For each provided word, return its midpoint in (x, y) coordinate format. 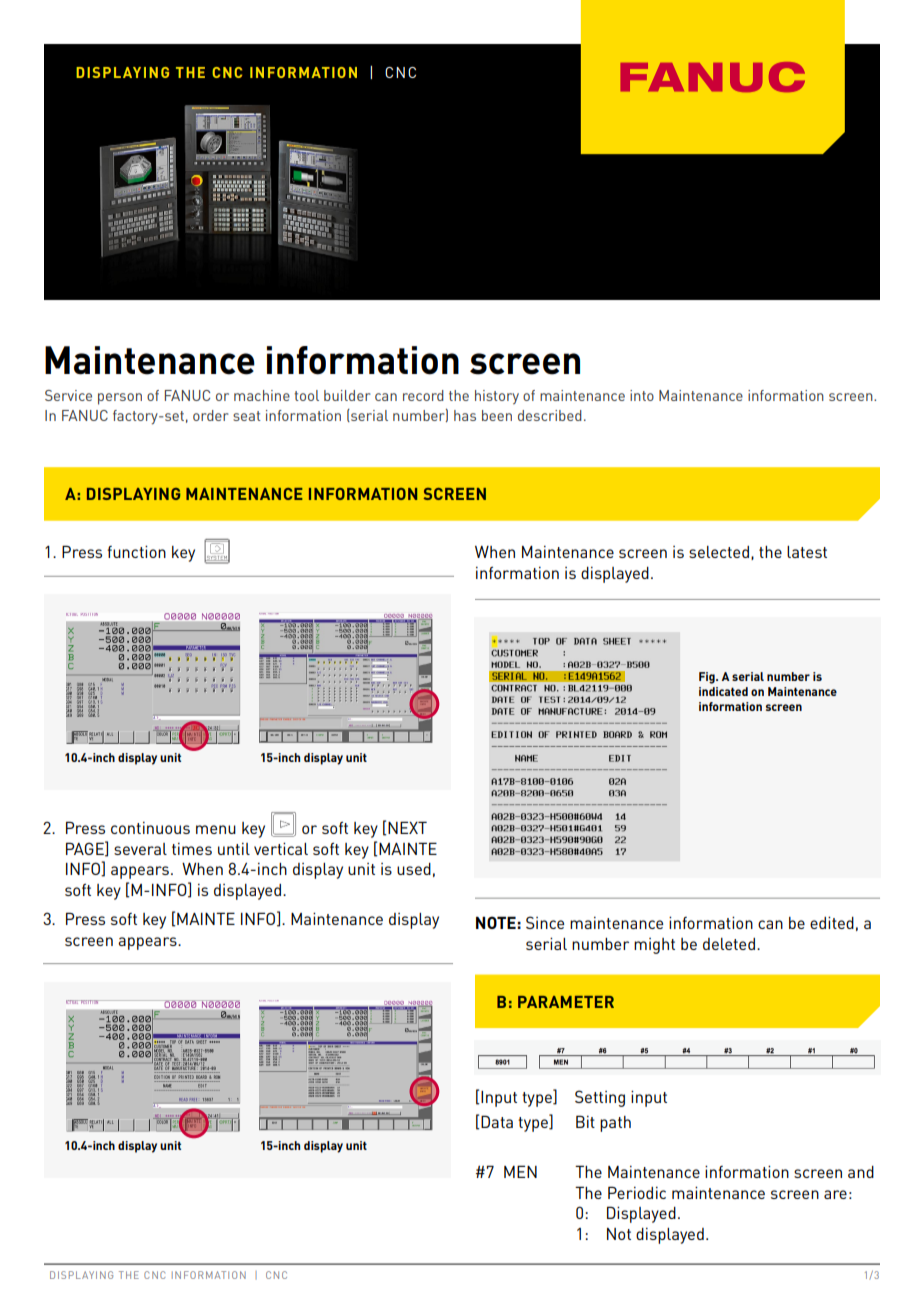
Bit (585, 1121)
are (835, 1194)
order (211, 415)
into (642, 395)
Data (497, 1121)
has (465, 415)
